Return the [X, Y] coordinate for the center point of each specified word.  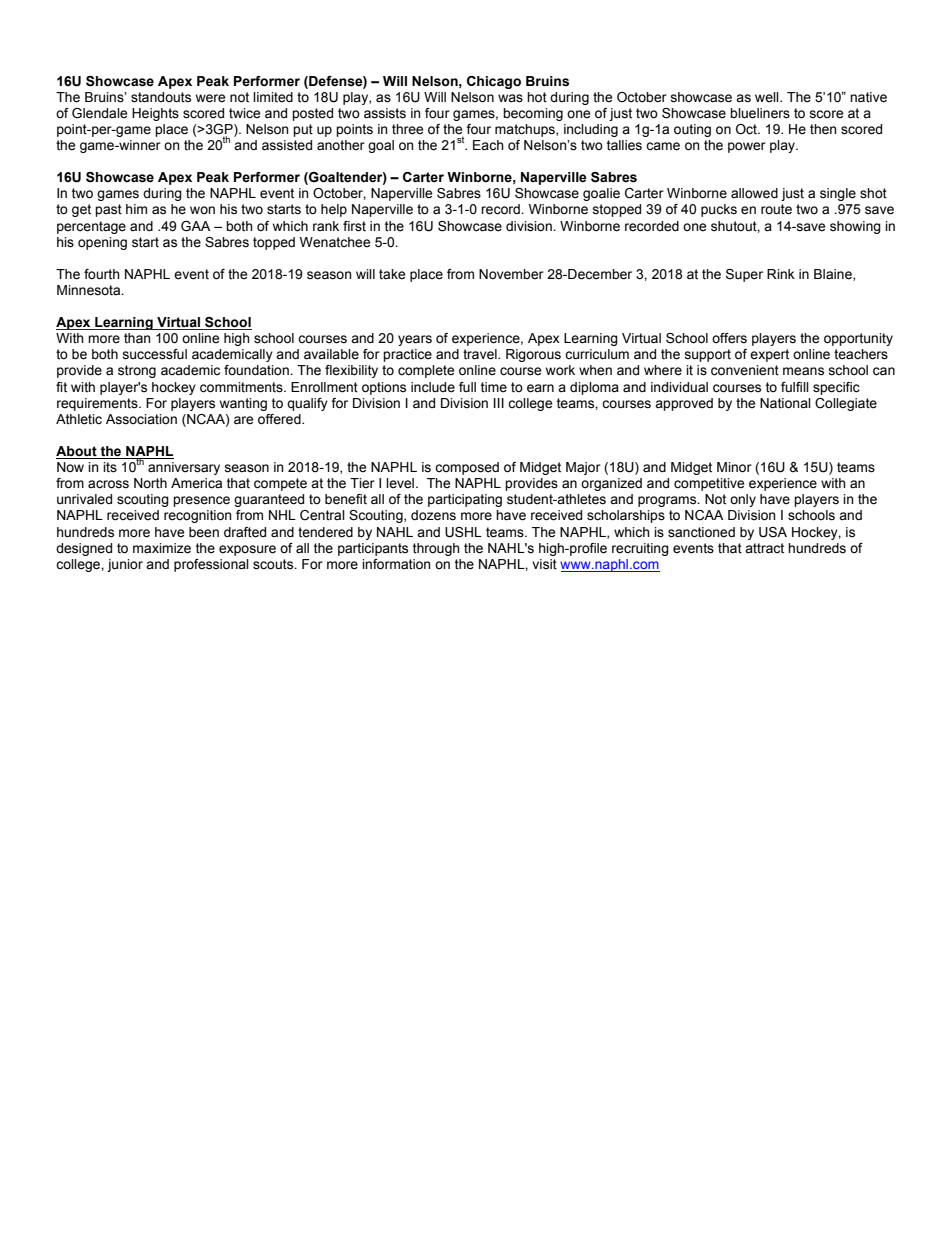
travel [481, 354]
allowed [754, 193]
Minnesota [90, 290]
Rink [781, 274]
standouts [161, 97]
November [511, 274]
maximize [162, 548]
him [136, 209]
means [803, 371]
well [768, 97]
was [510, 98]
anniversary [184, 468]
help [334, 210]
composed [467, 468]
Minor [734, 467]
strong [137, 371]
